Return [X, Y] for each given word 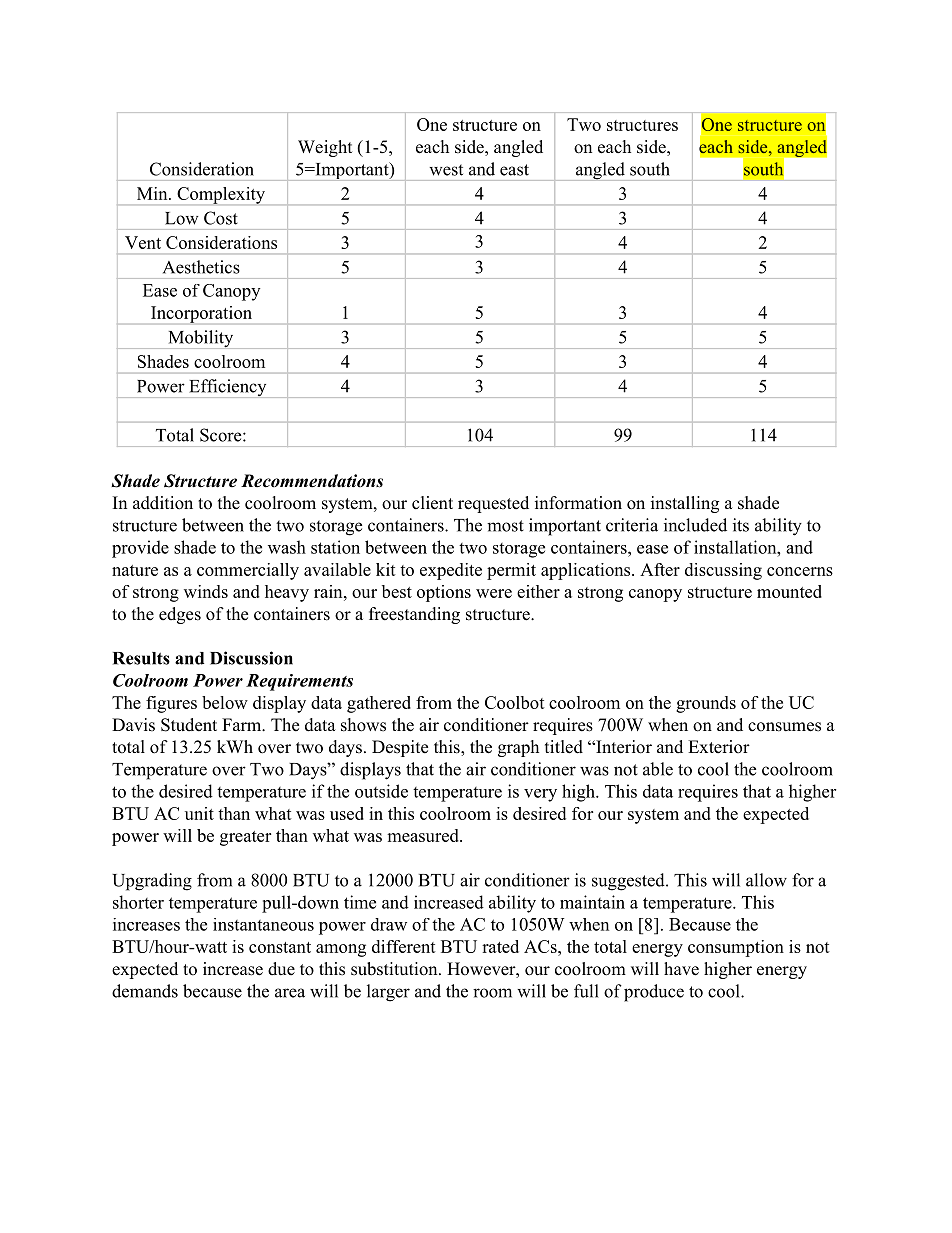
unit [199, 813]
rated [500, 946]
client [432, 503]
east [514, 170]
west [446, 170]
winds [206, 591]
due [281, 969]
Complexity [221, 195]
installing [685, 504]
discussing [723, 571]
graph [518, 748]
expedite [451, 571]
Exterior [719, 747]
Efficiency [228, 388]
